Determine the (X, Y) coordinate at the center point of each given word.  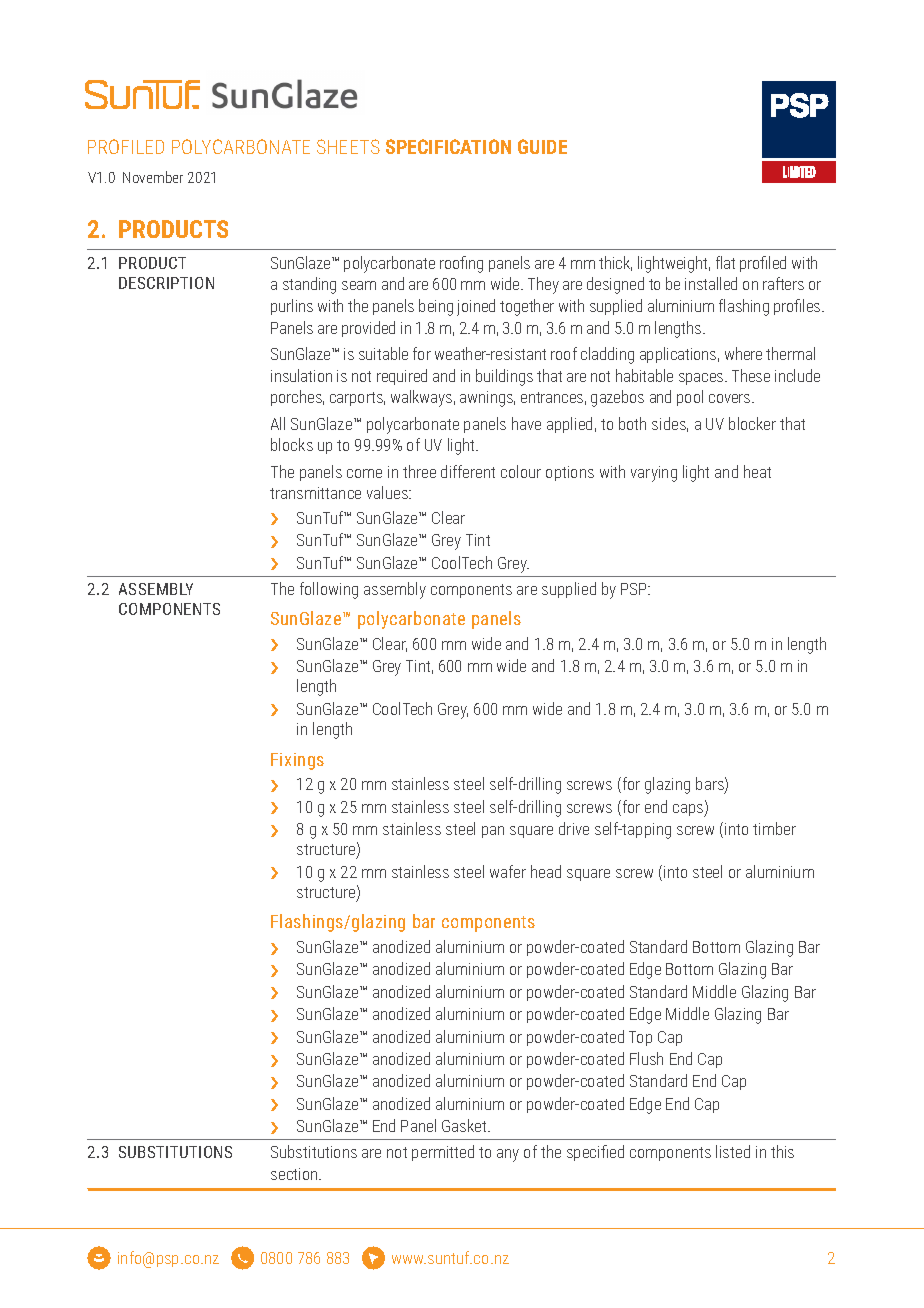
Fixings (297, 761)
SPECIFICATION (448, 146)
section (295, 1174)
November (153, 177)
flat (725, 262)
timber (774, 828)
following (329, 590)
